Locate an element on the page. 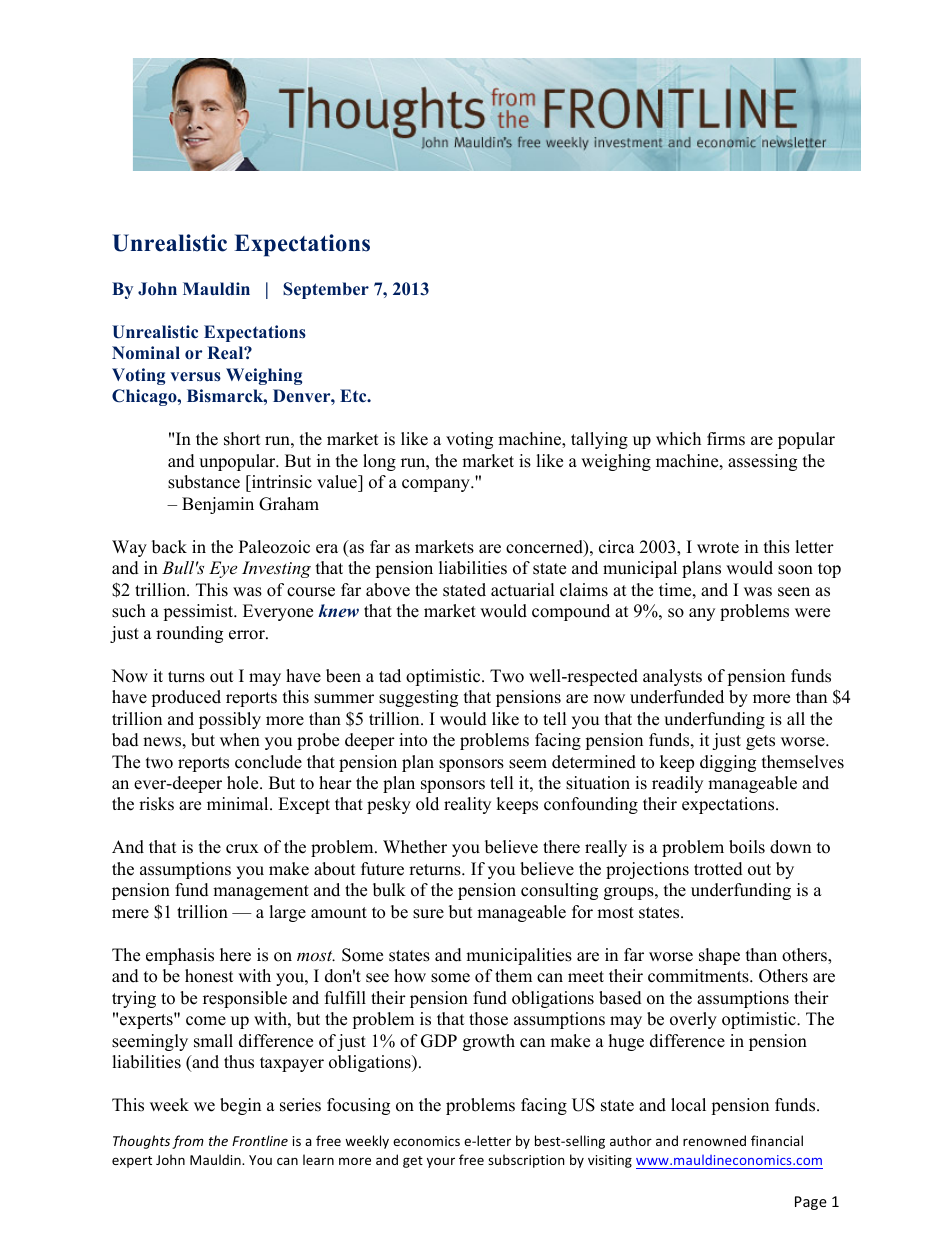 The height and width of the document is (1233, 952). local is located at coordinates (688, 1105).
